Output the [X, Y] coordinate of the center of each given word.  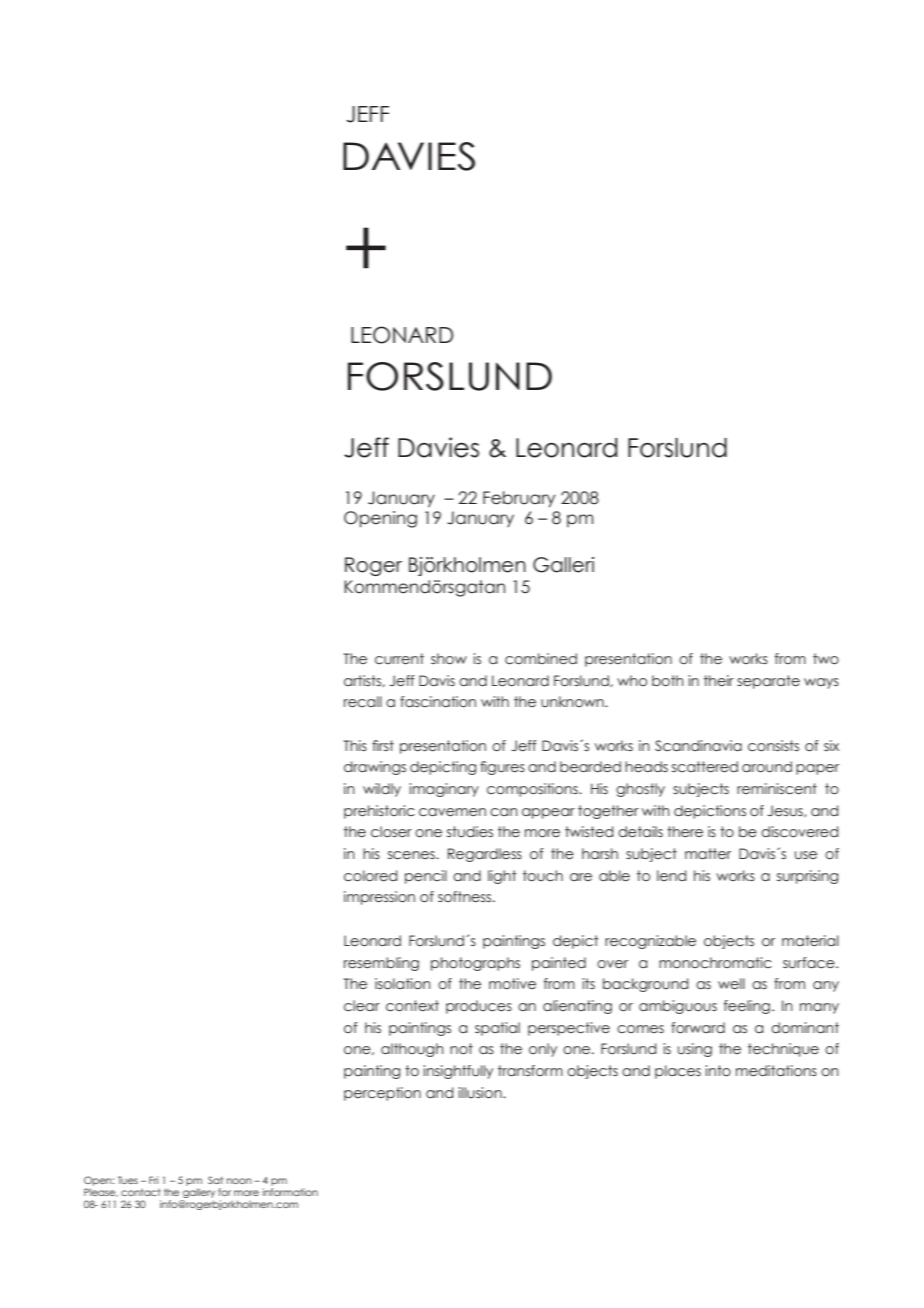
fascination [438, 702]
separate [768, 682]
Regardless [485, 855]
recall [363, 702]
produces [479, 1007]
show [449, 658]
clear [362, 1006]
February [519, 499]
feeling [747, 1007]
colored [370, 876]
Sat [215, 1180]
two [826, 659]
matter [708, 853]
